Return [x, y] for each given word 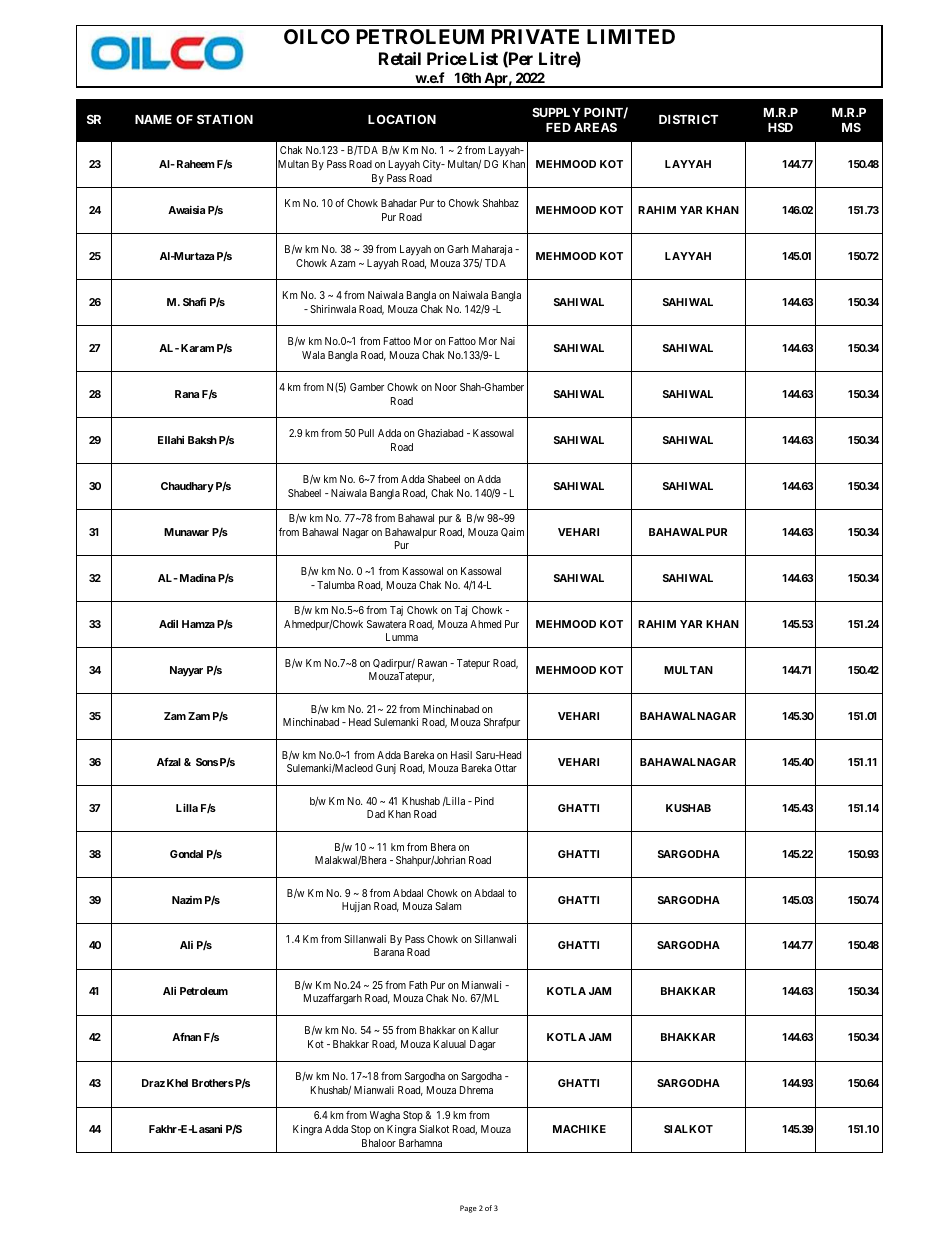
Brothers [213, 1083]
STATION [225, 119]
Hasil [461, 755]
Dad [376, 814]
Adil [168, 624]
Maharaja [492, 250]
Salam [448, 906]
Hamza [198, 624]
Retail [400, 58]
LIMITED [631, 36]
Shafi [194, 302]
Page [468, 1209]
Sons [207, 762]
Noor [446, 387]
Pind [484, 801]
